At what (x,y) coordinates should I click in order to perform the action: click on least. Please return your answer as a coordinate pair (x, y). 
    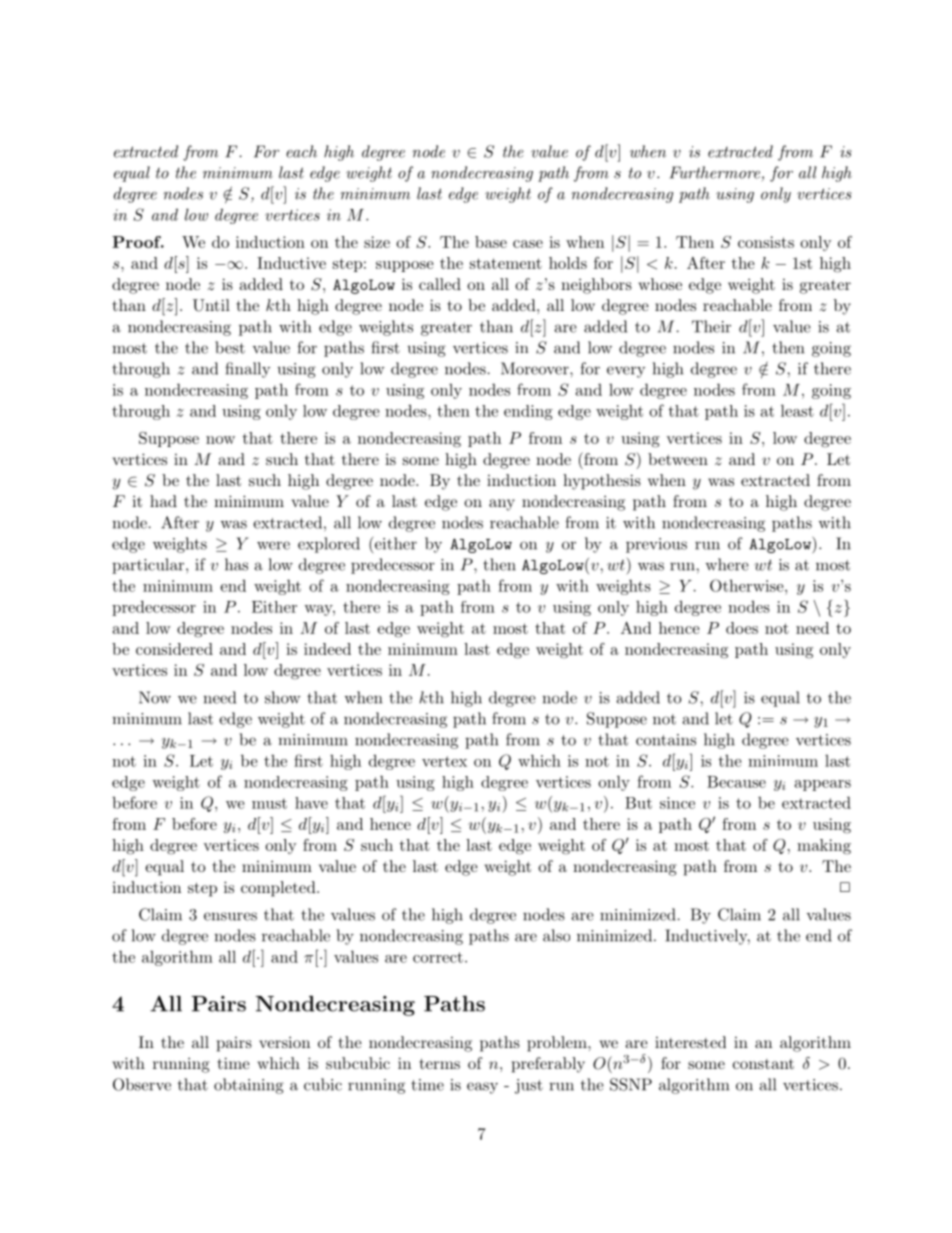
    Looking at the image, I should click on (797, 410).
